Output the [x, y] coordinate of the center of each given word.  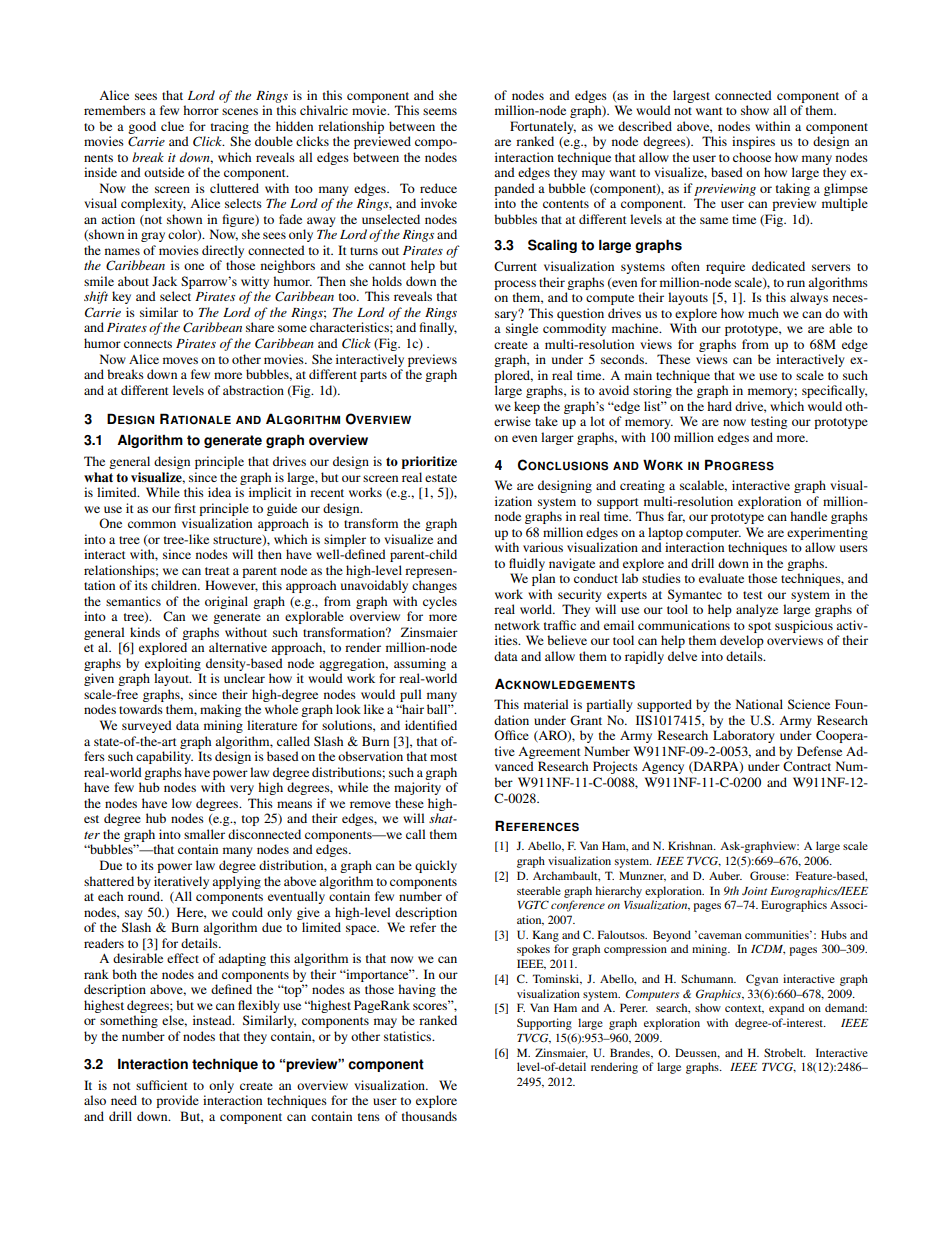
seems [440, 111]
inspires [753, 142]
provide [177, 1101]
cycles [440, 602]
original [226, 602]
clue [172, 126]
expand [786, 1009]
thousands [429, 1116]
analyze [757, 610]
